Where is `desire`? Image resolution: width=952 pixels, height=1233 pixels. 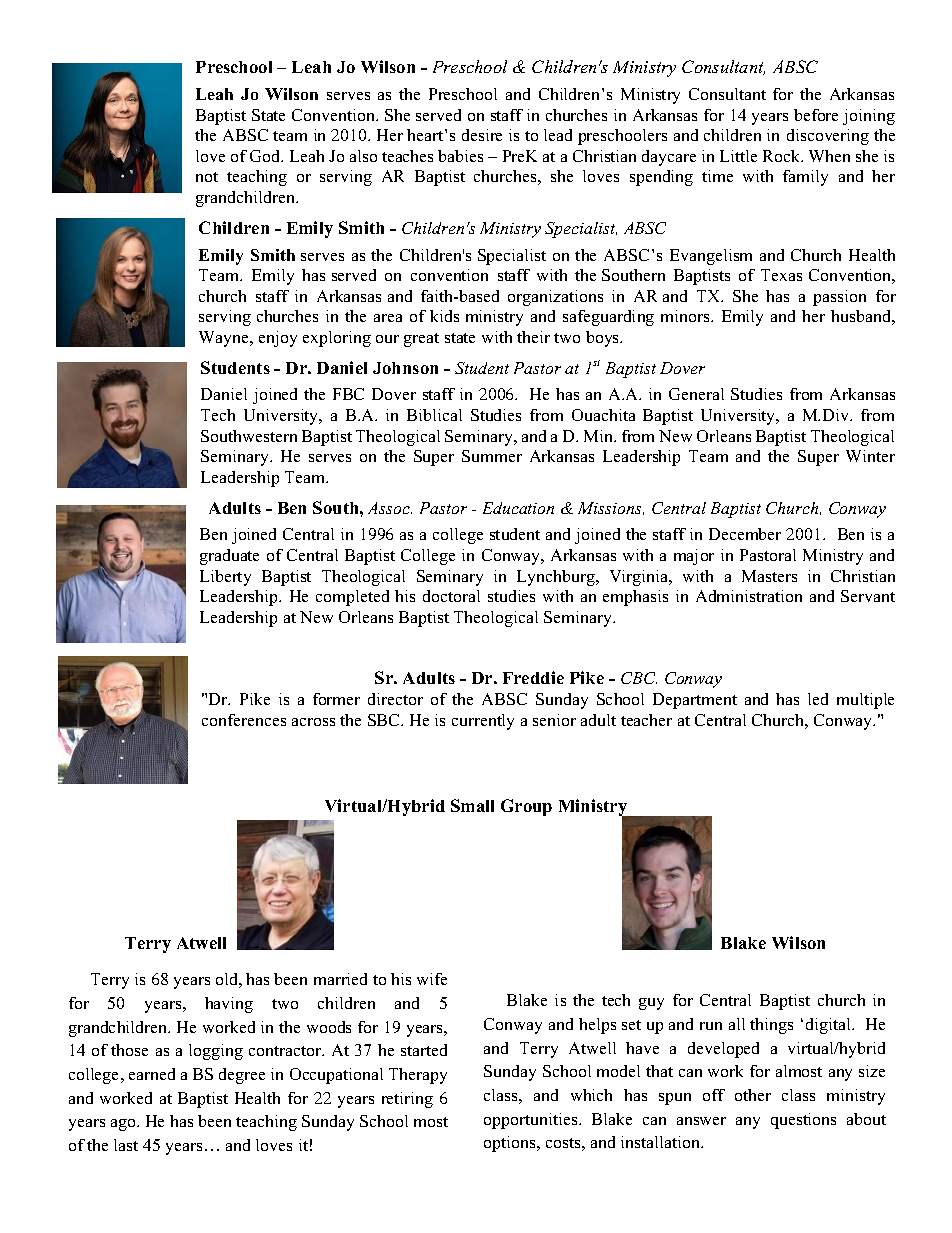
desire is located at coordinates (482, 135).
